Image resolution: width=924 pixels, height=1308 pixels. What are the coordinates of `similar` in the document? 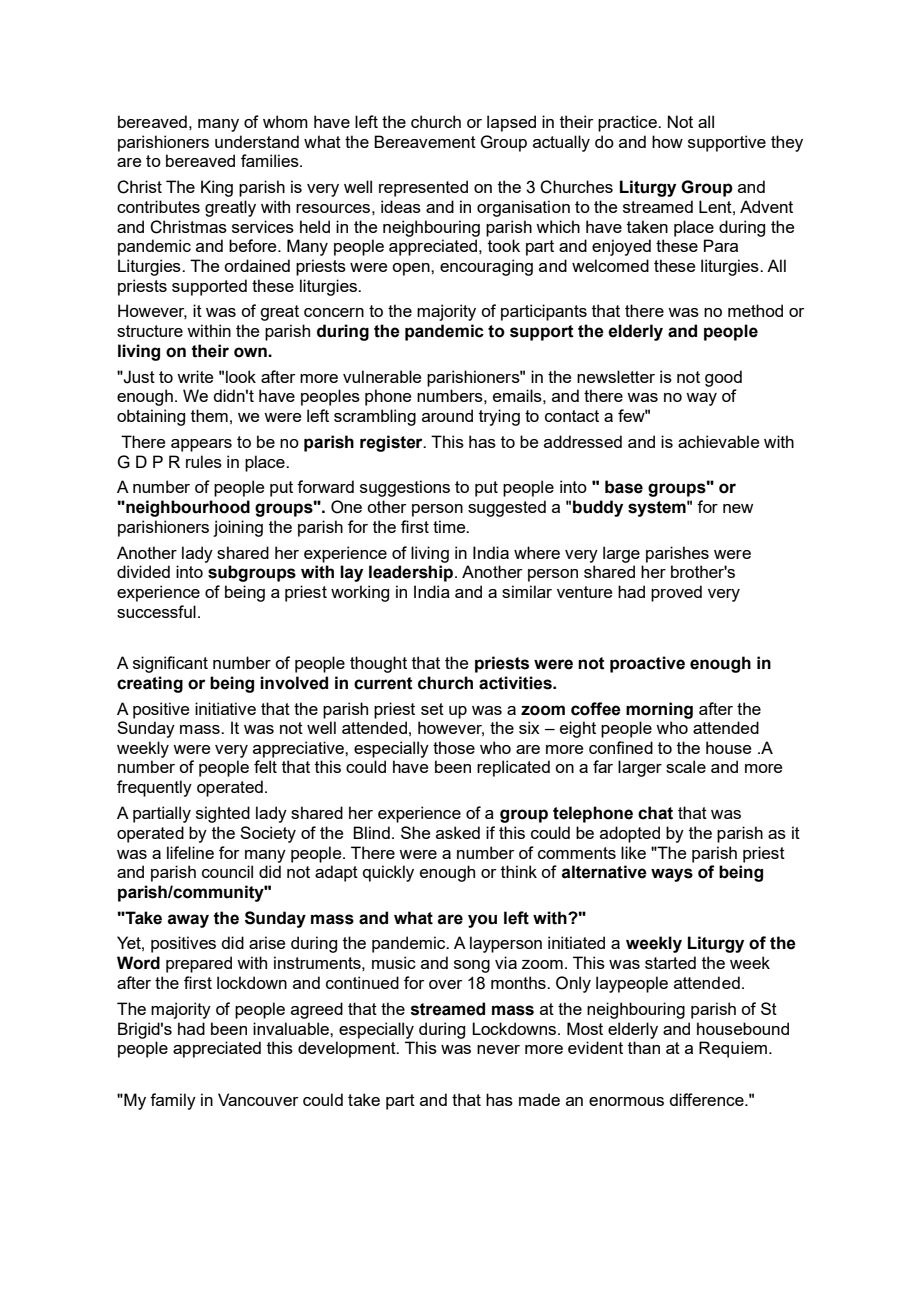 It's located at (527, 591).
